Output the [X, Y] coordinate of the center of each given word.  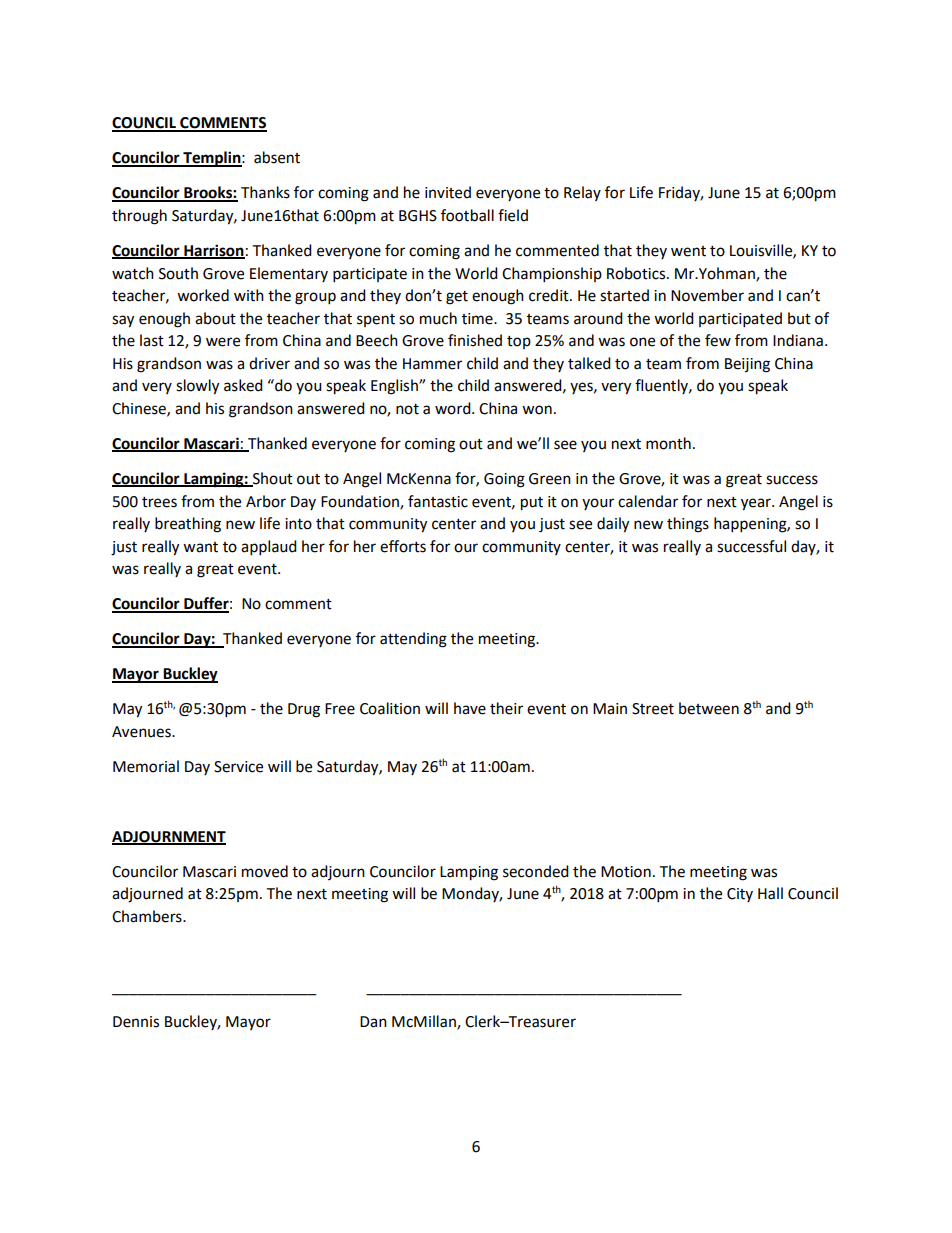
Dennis [136, 1022]
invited [448, 192]
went [688, 251]
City [740, 895]
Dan [373, 1022]
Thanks [265, 192]
